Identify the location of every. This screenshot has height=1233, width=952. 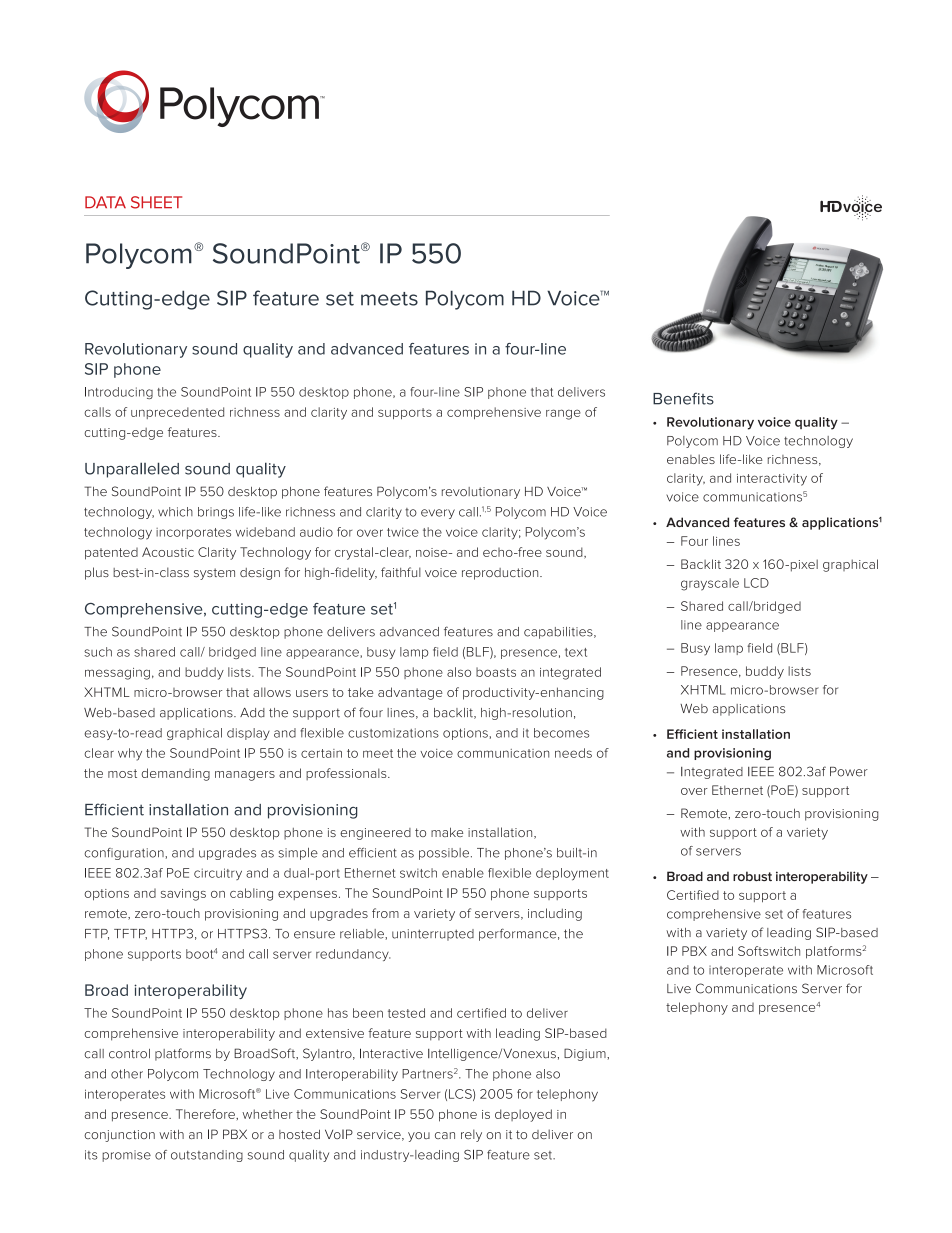
(438, 514).
